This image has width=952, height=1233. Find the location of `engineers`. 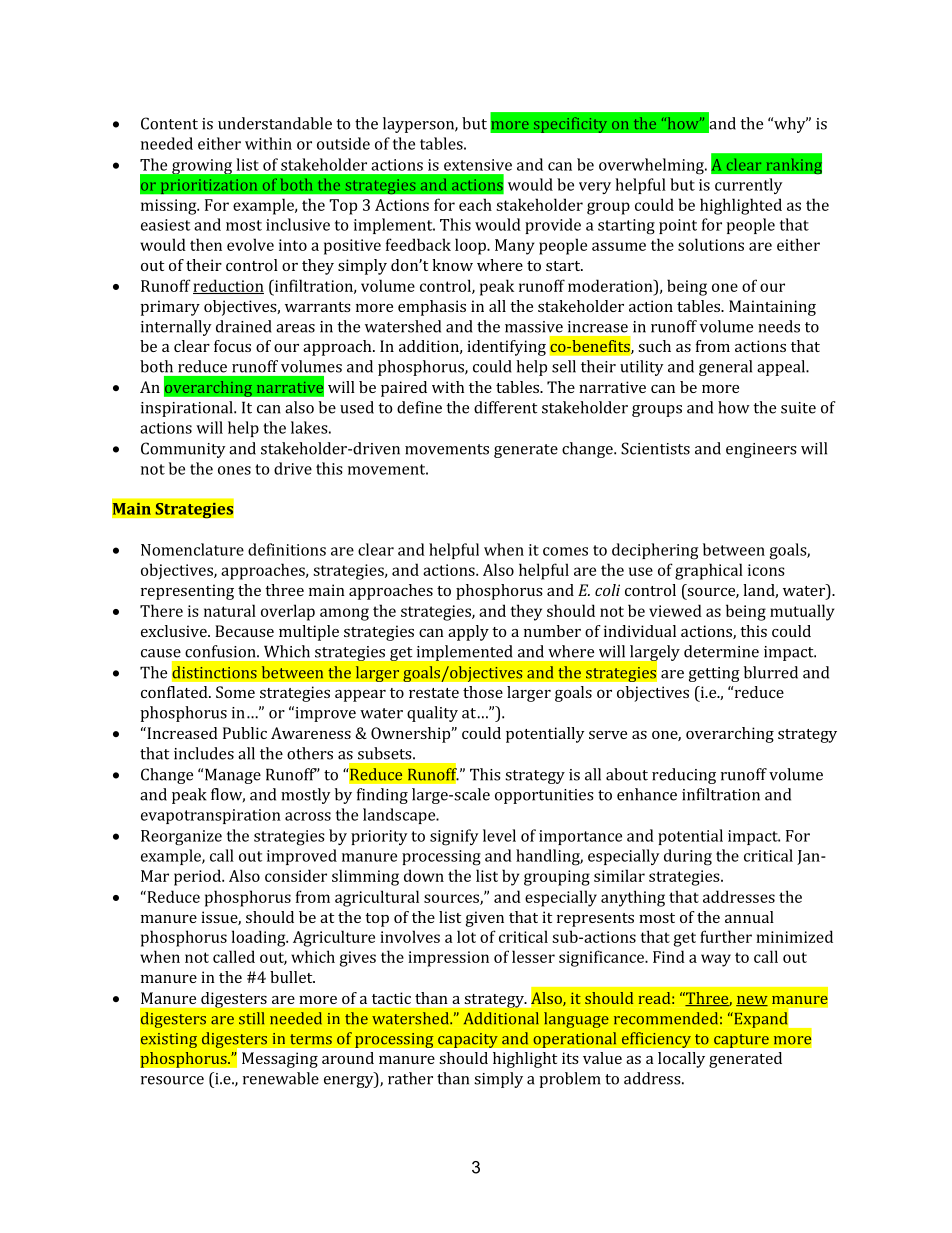

engineers is located at coordinates (761, 450).
